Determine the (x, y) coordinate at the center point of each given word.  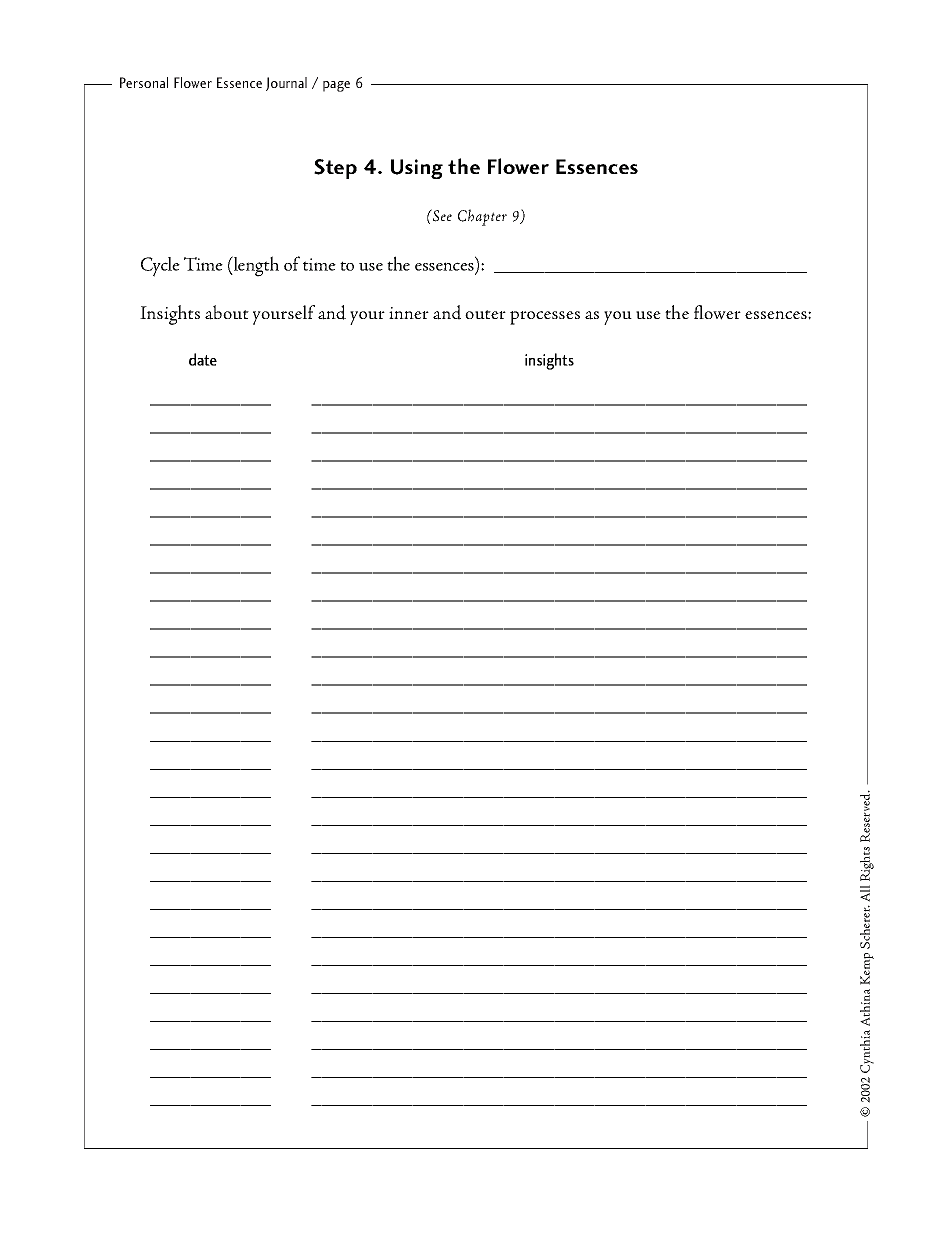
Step (335, 169)
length (255, 266)
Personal (144, 82)
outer (485, 314)
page (336, 86)
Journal (286, 84)
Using (417, 169)
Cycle (160, 267)
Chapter (482, 217)
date (203, 359)
